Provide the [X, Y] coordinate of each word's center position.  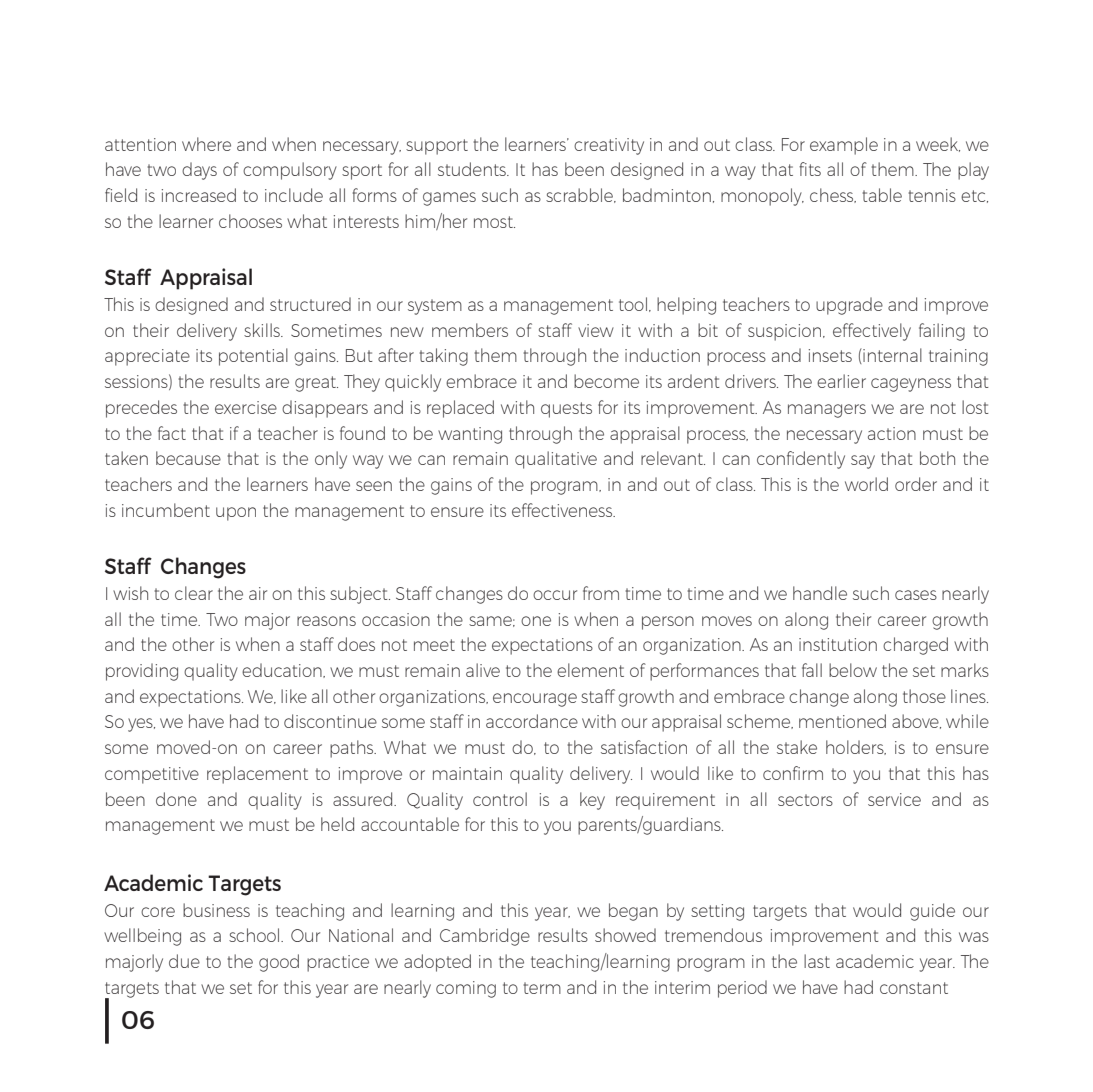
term [542, 988]
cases [916, 595]
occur [555, 595]
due [184, 961]
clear [194, 593]
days [199, 171]
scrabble [580, 195]
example [844, 146]
